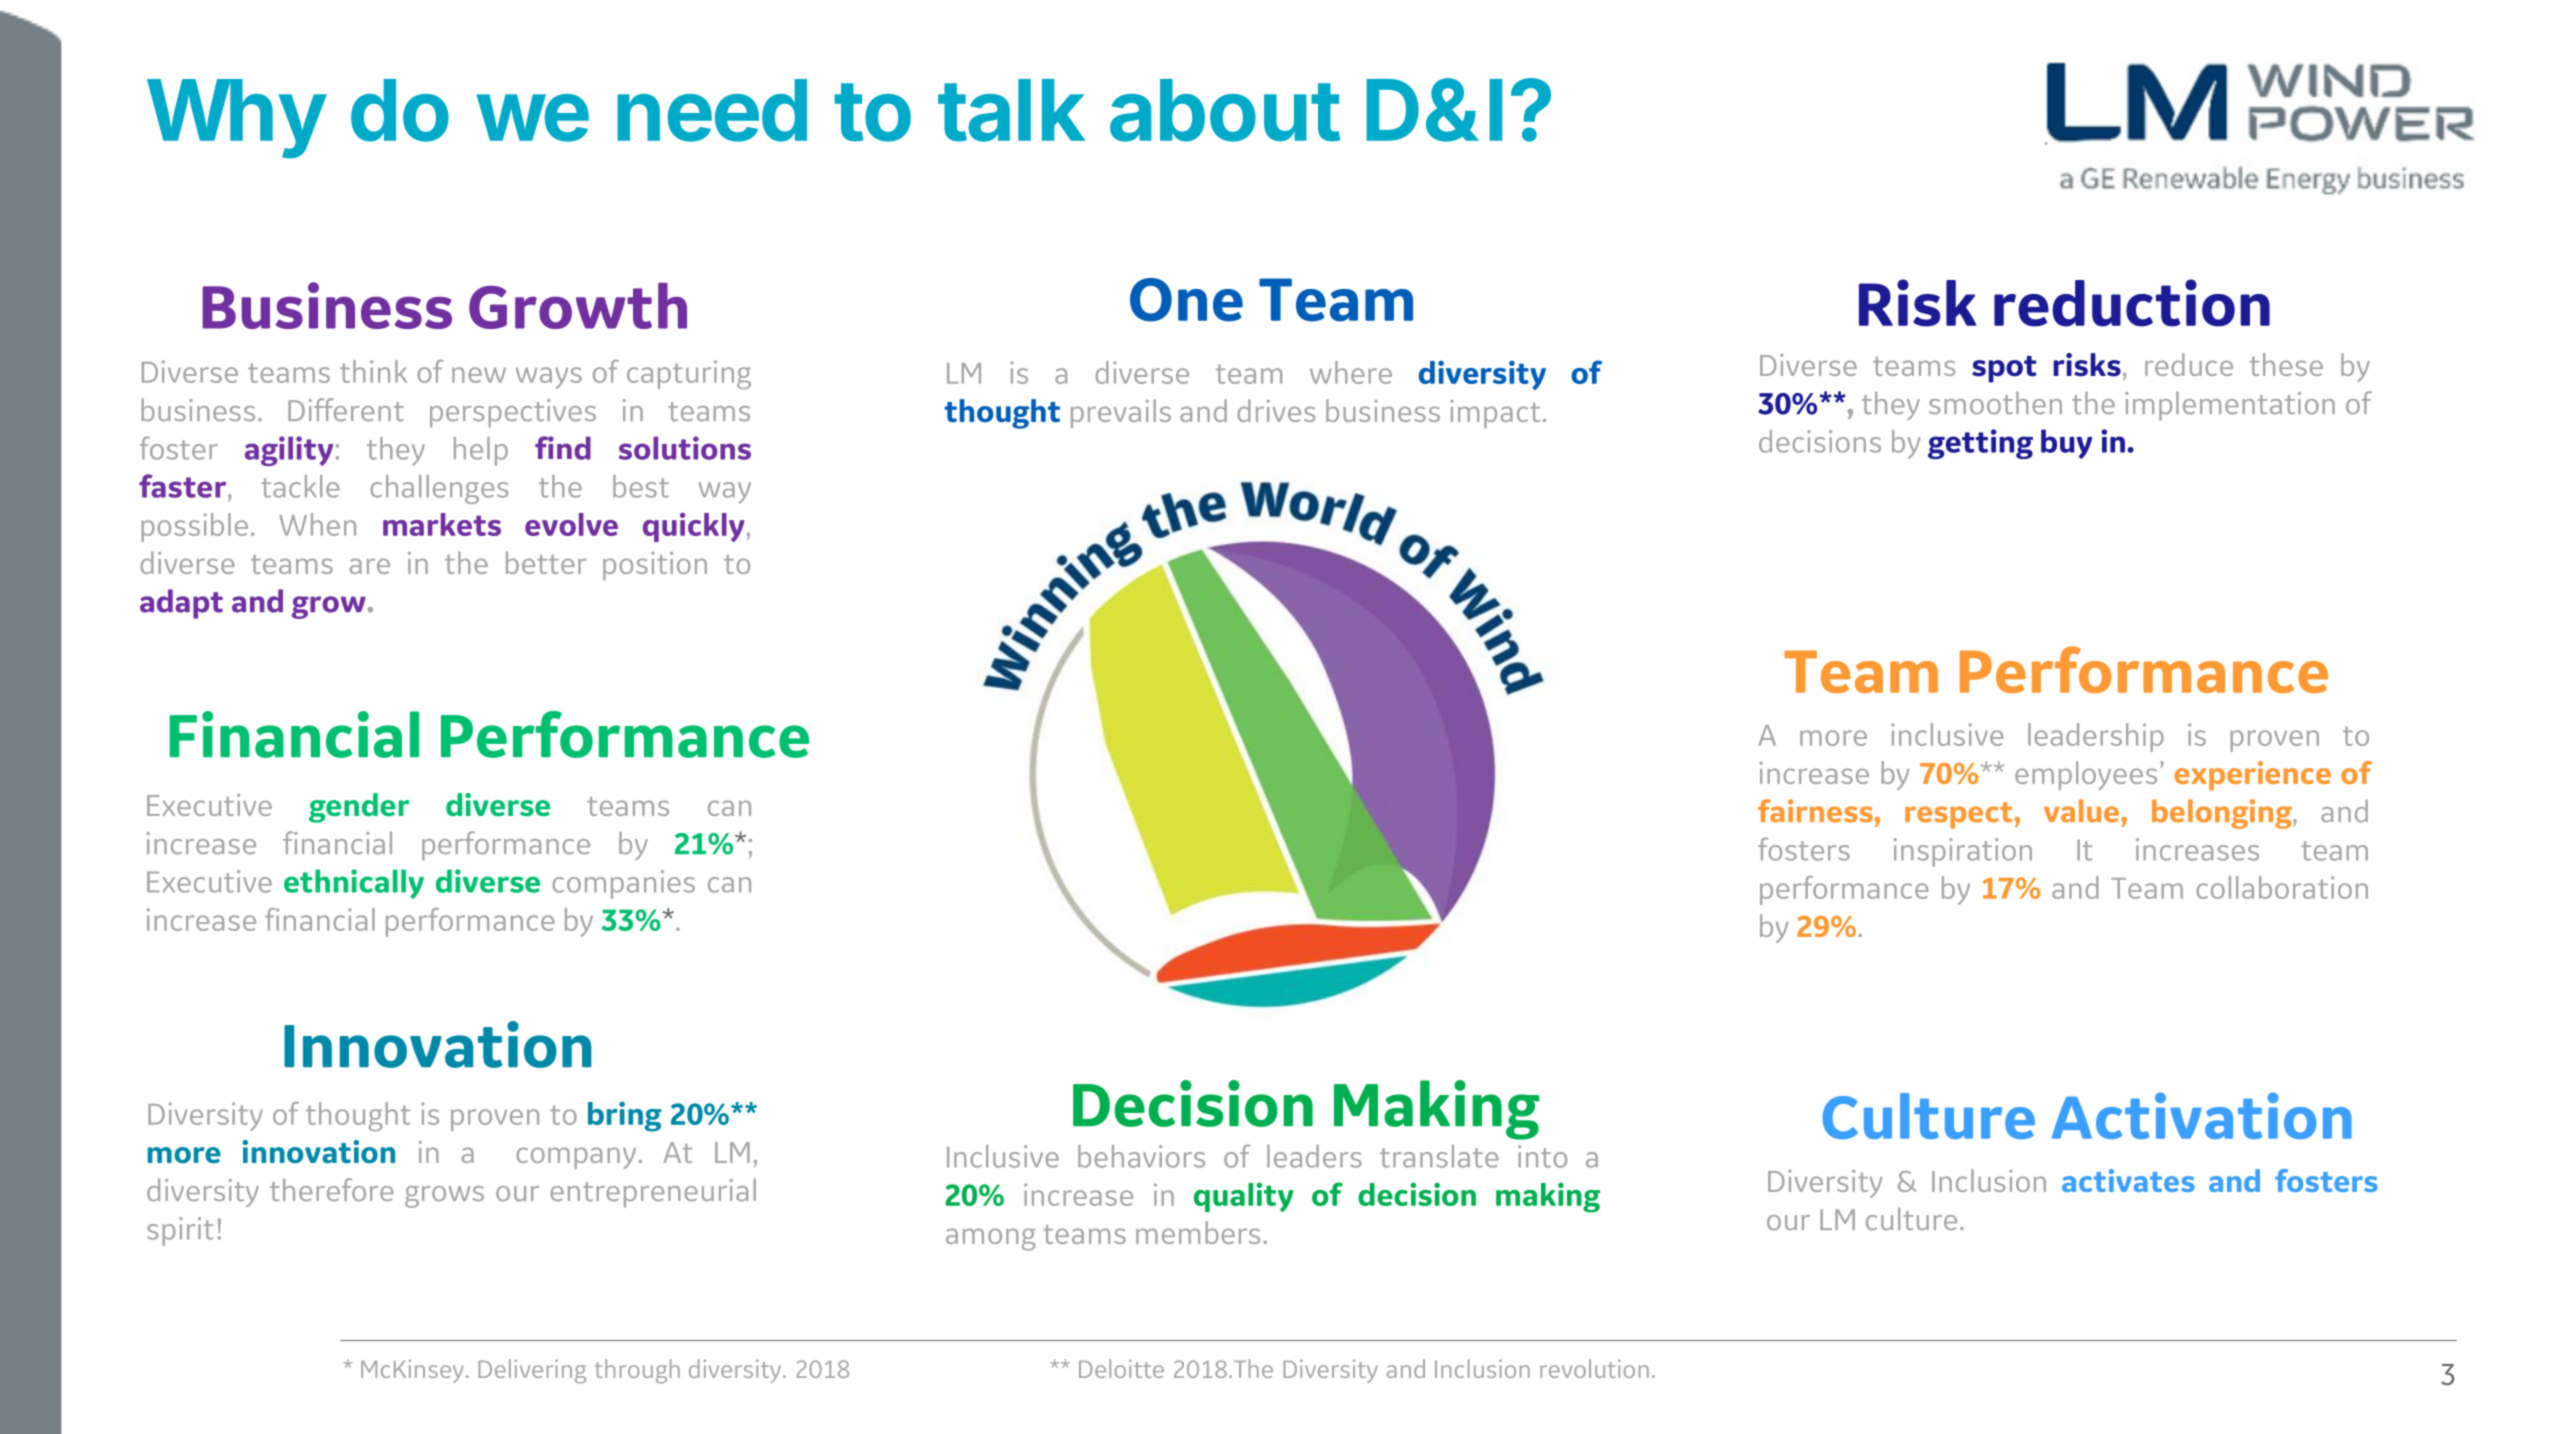 This document has height=1434, width=2550. Describe the element at coordinates (532, 1371) in the document. I see `Delivering` at that location.
